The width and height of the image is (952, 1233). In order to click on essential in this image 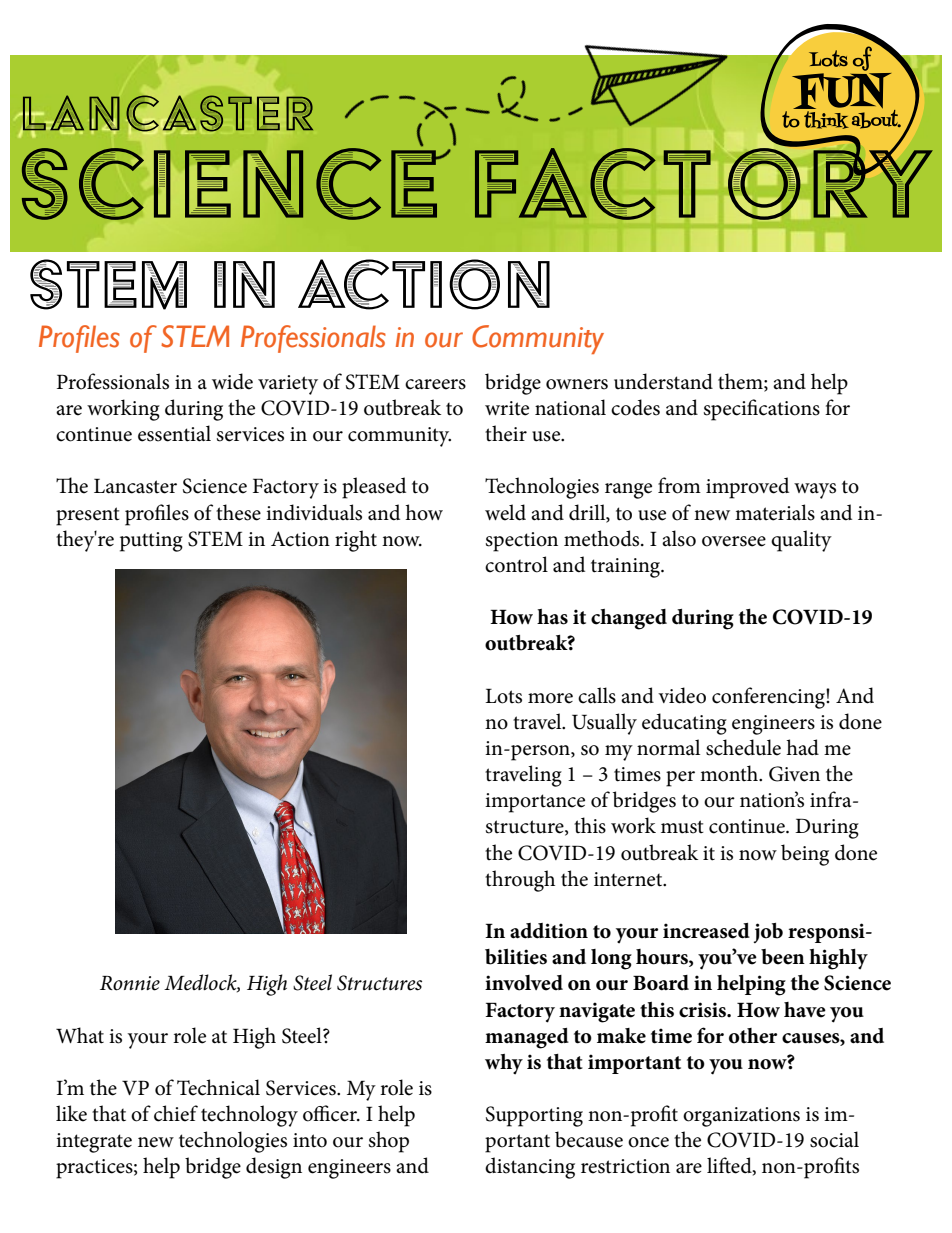, I will do `click(174, 433)`.
